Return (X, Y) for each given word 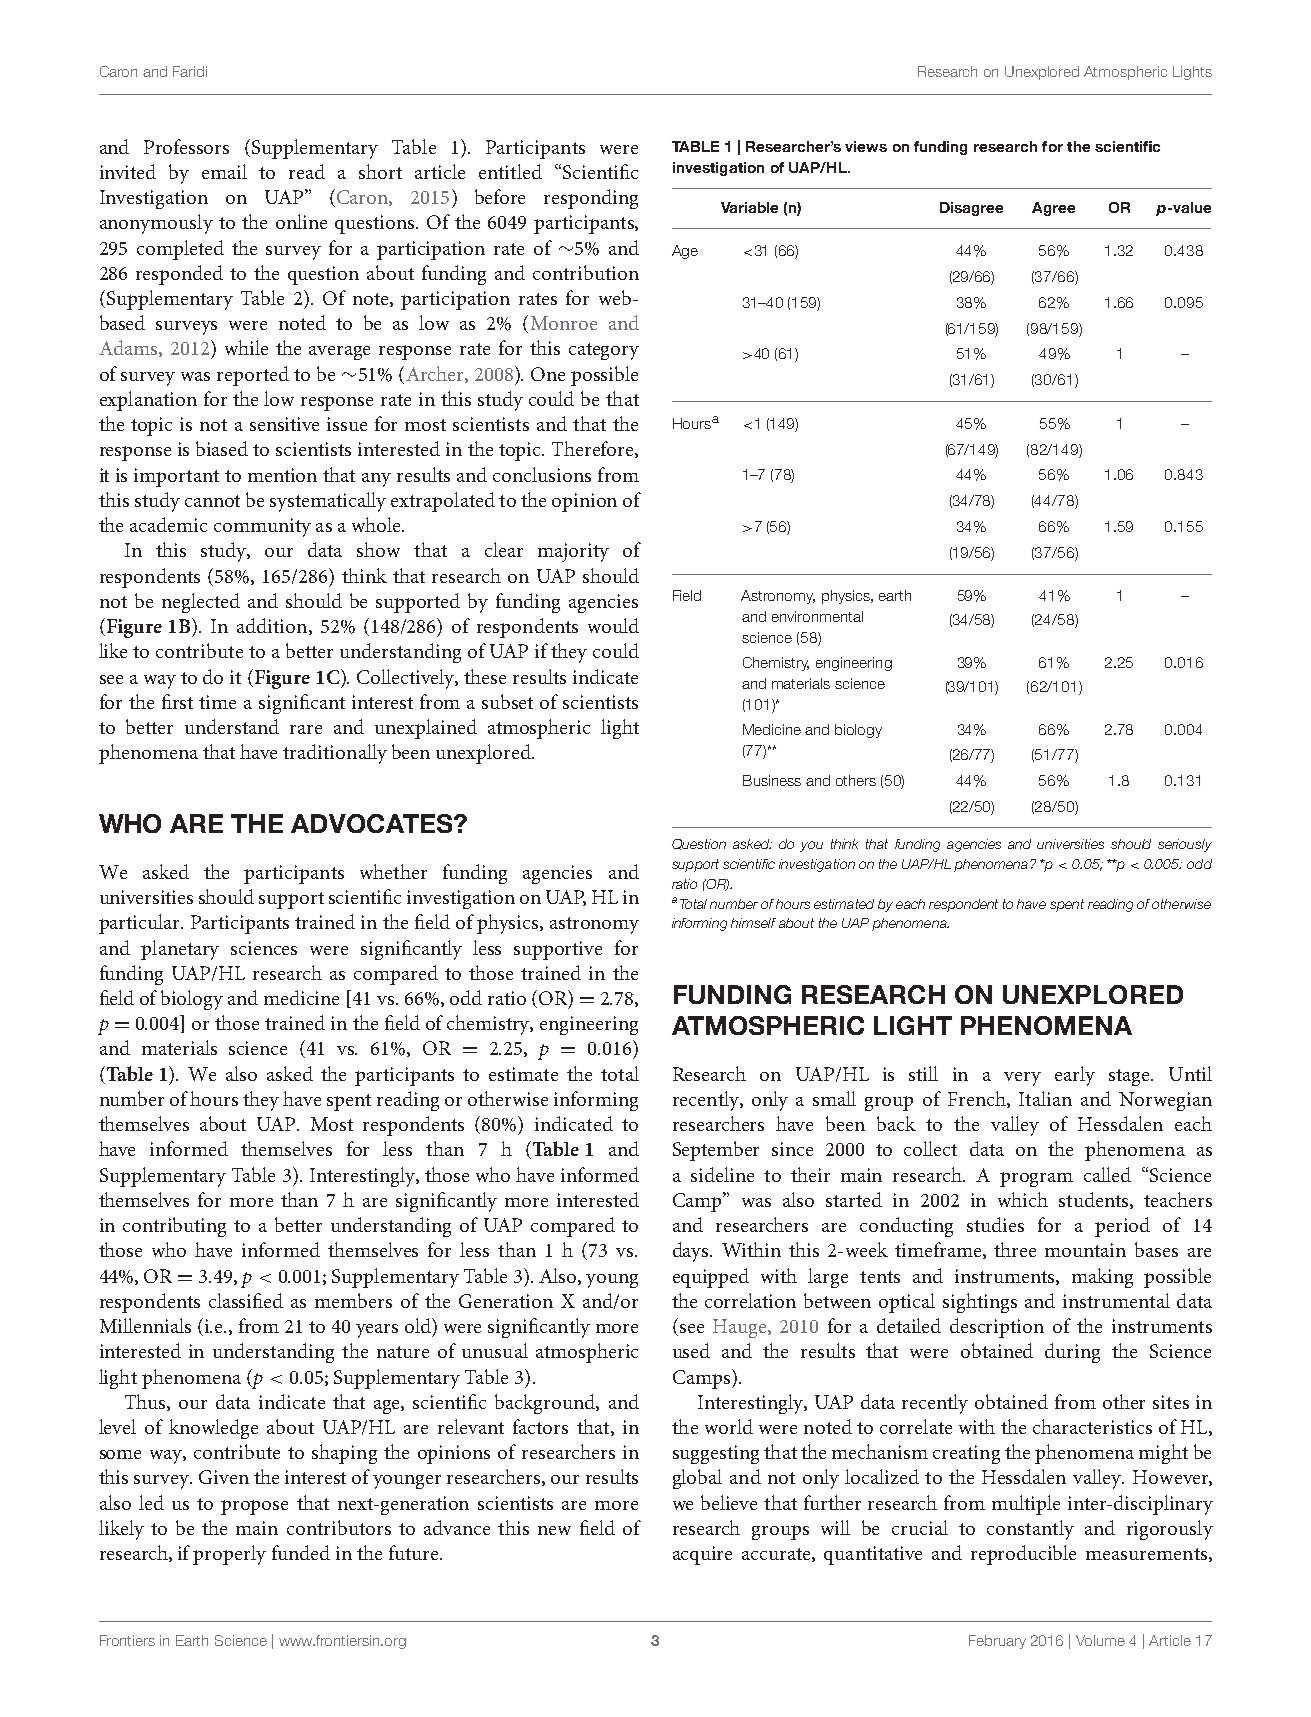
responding (591, 199)
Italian (1045, 1098)
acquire (702, 1555)
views (866, 146)
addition (273, 626)
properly (229, 1555)
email (224, 171)
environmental (817, 616)
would (613, 625)
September (716, 1151)
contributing (174, 1227)
